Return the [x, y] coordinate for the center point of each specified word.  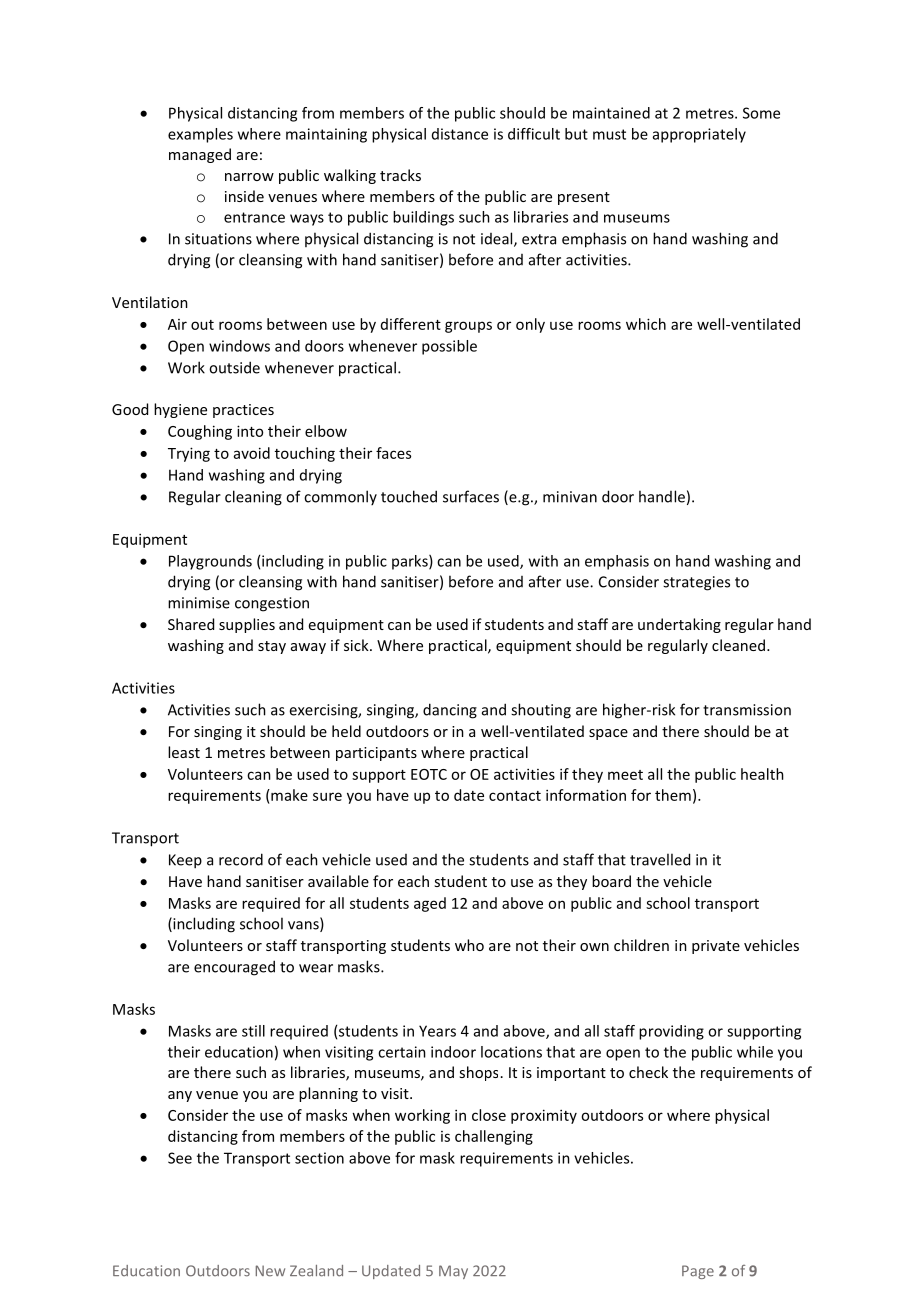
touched [409, 496]
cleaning [253, 498]
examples [200, 135]
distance [460, 134]
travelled [660, 859]
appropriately [699, 135]
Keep [185, 861]
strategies [696, 583]
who [469, 945]
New [270, 1271]
